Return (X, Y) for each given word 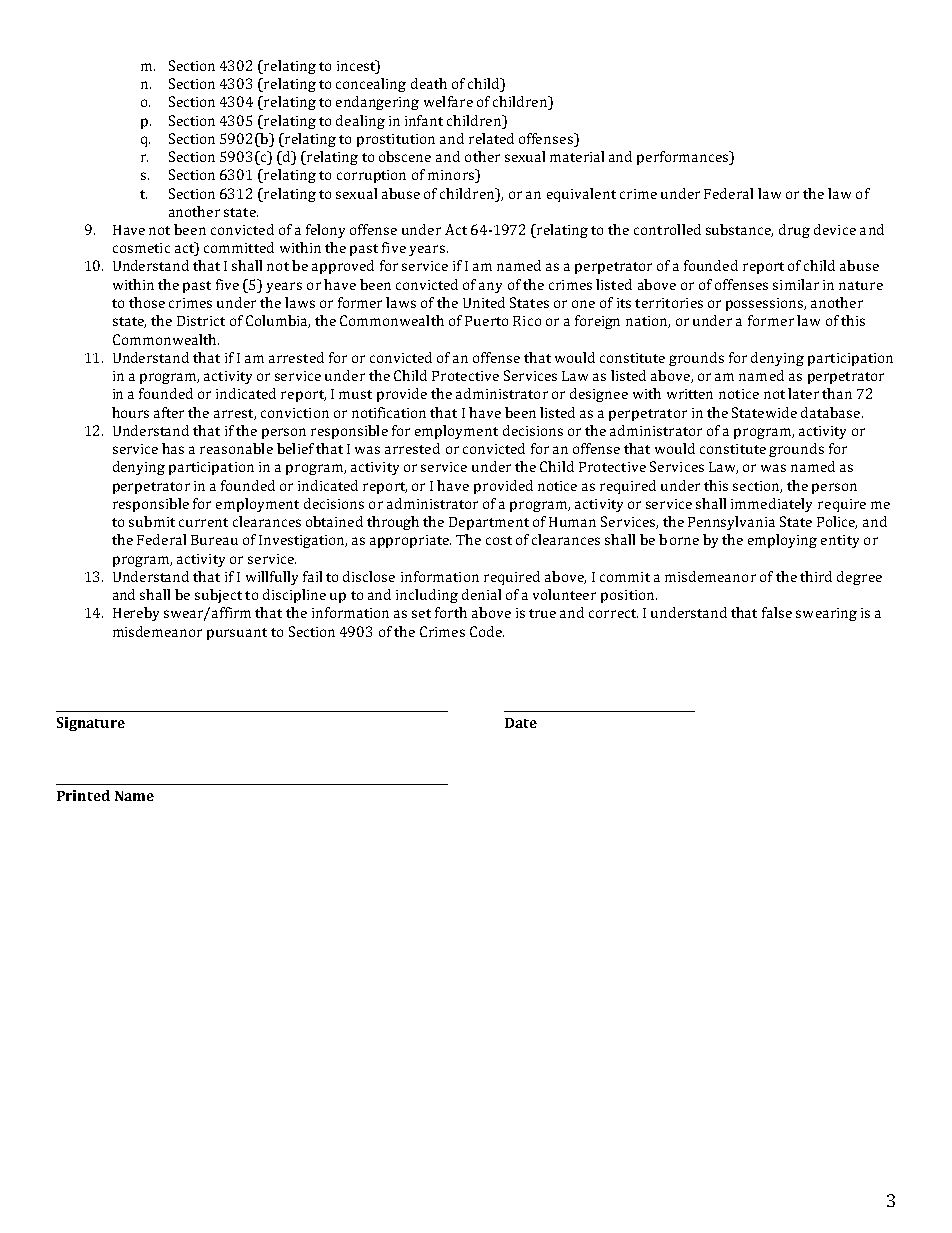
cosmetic (141, 248)
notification (389, 412)
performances (684, 158)
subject (218, 596)
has (173, 448)
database (832, 412)
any (490, 287)
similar (796, 284)
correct (613, 613)
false (777, 612)
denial (481, 594)
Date (521, 723)
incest (357, 66)
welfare (448, 101)
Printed (83, 795)
